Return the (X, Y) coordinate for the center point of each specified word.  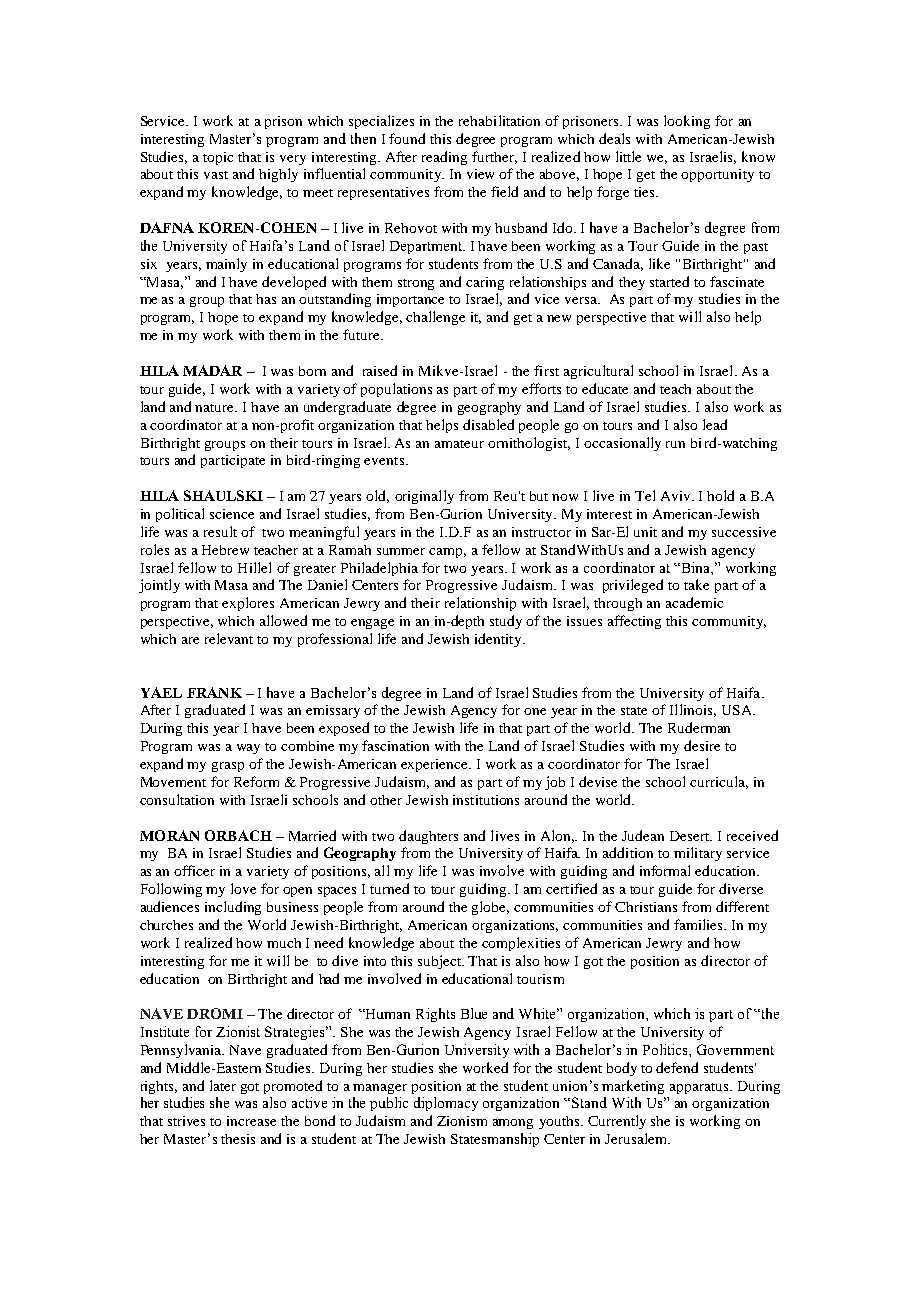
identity (499, 640)
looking (687, 122)
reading (444, 158)
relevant (229, 638)
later (223, 1085)
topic (218, 158)
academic (694, 602)
